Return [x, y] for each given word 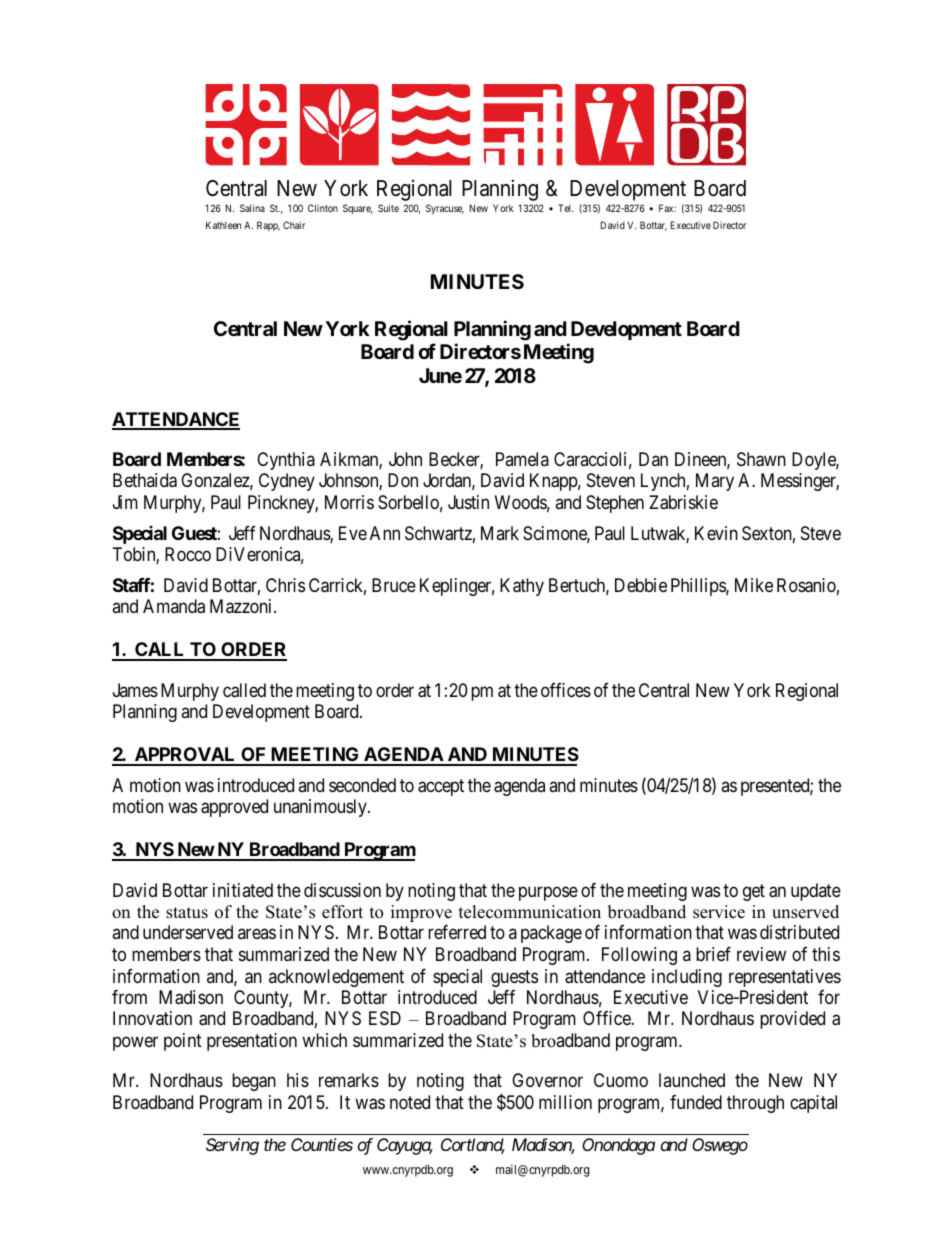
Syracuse [445, 209]
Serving [232, 1146]
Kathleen [223, 225]
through [755, 1104]
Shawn [761, 459]
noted [410, 1102]
